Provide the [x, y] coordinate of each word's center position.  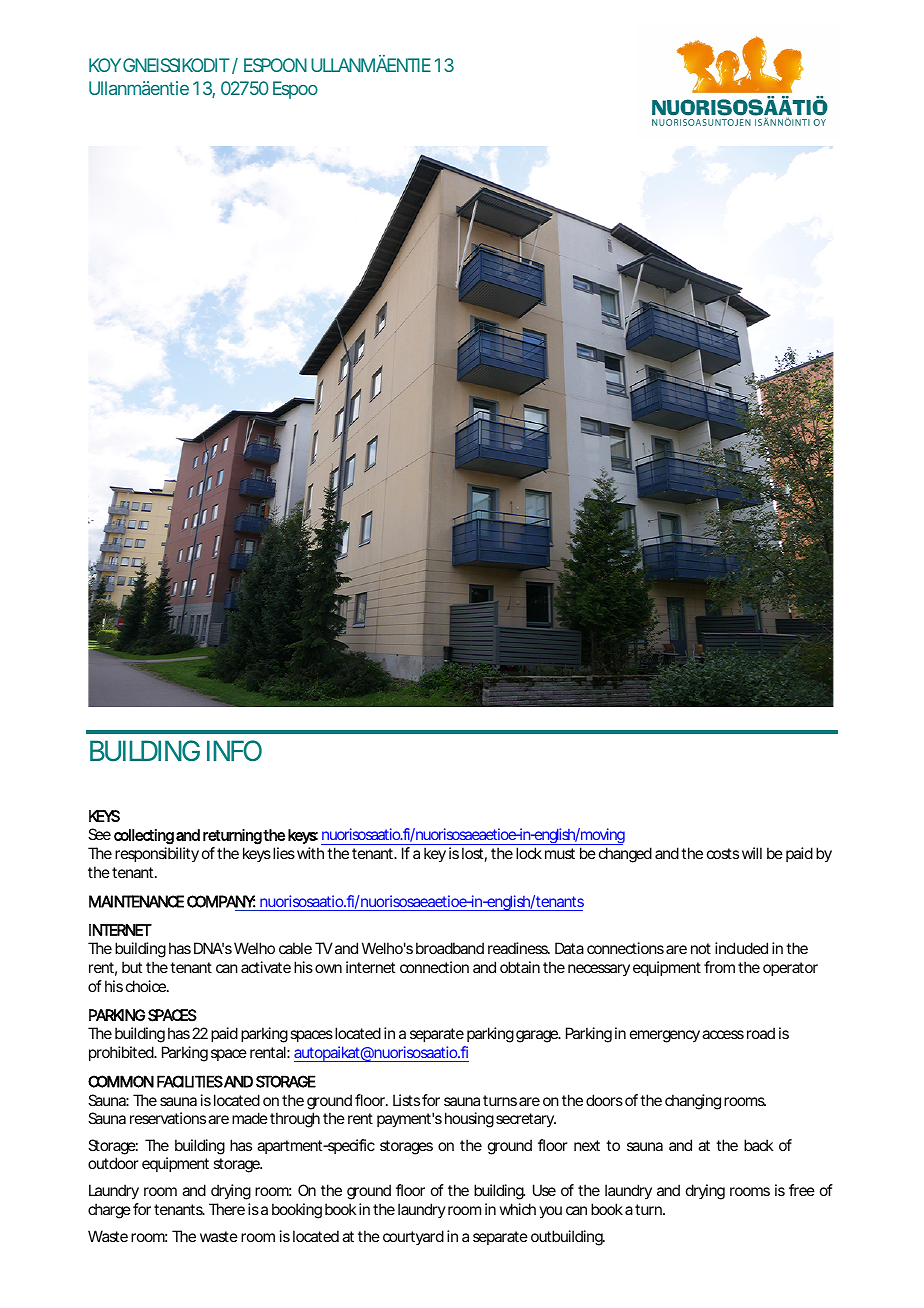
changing [693, 1102]
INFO [234, 750]
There [227, 1209]
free [802, 1190]
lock [529, 853]
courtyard [413, 1237]
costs [723, 853]
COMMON [121, 1081]
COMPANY [221, 901]
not [701, 948]
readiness [519, 948]
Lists [406, 1100]
